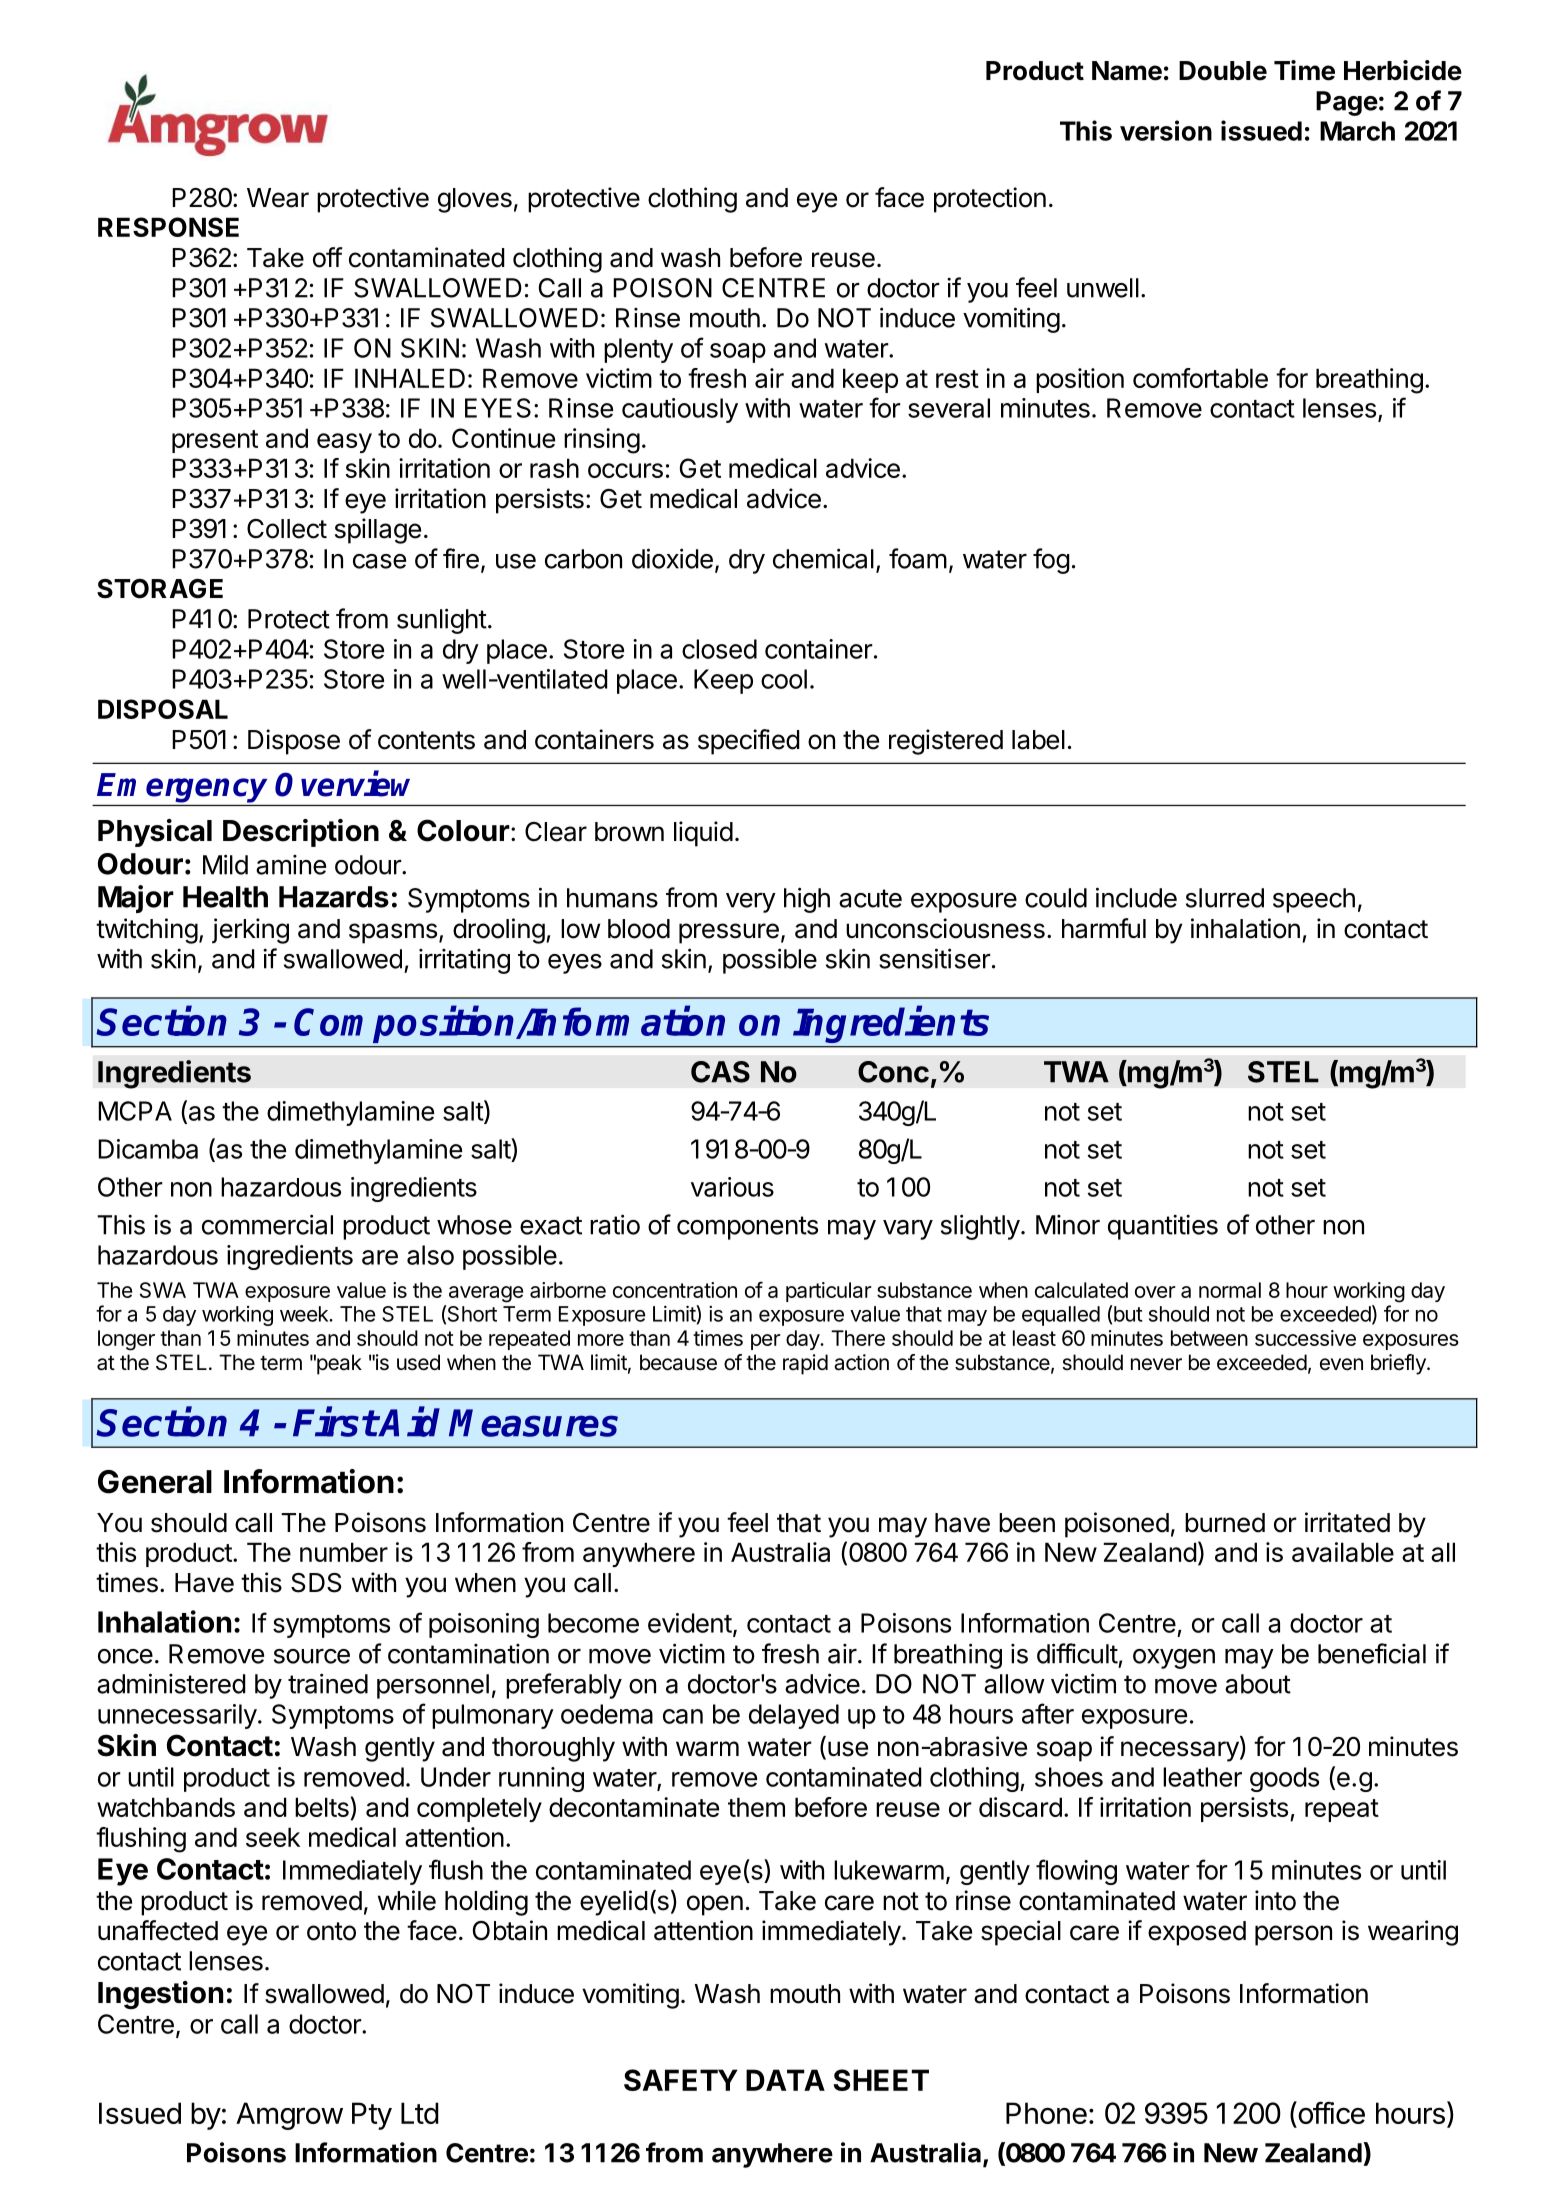 The height and width of the image is (2204, 1558). I want to click on between, so click(1209, 1338).
